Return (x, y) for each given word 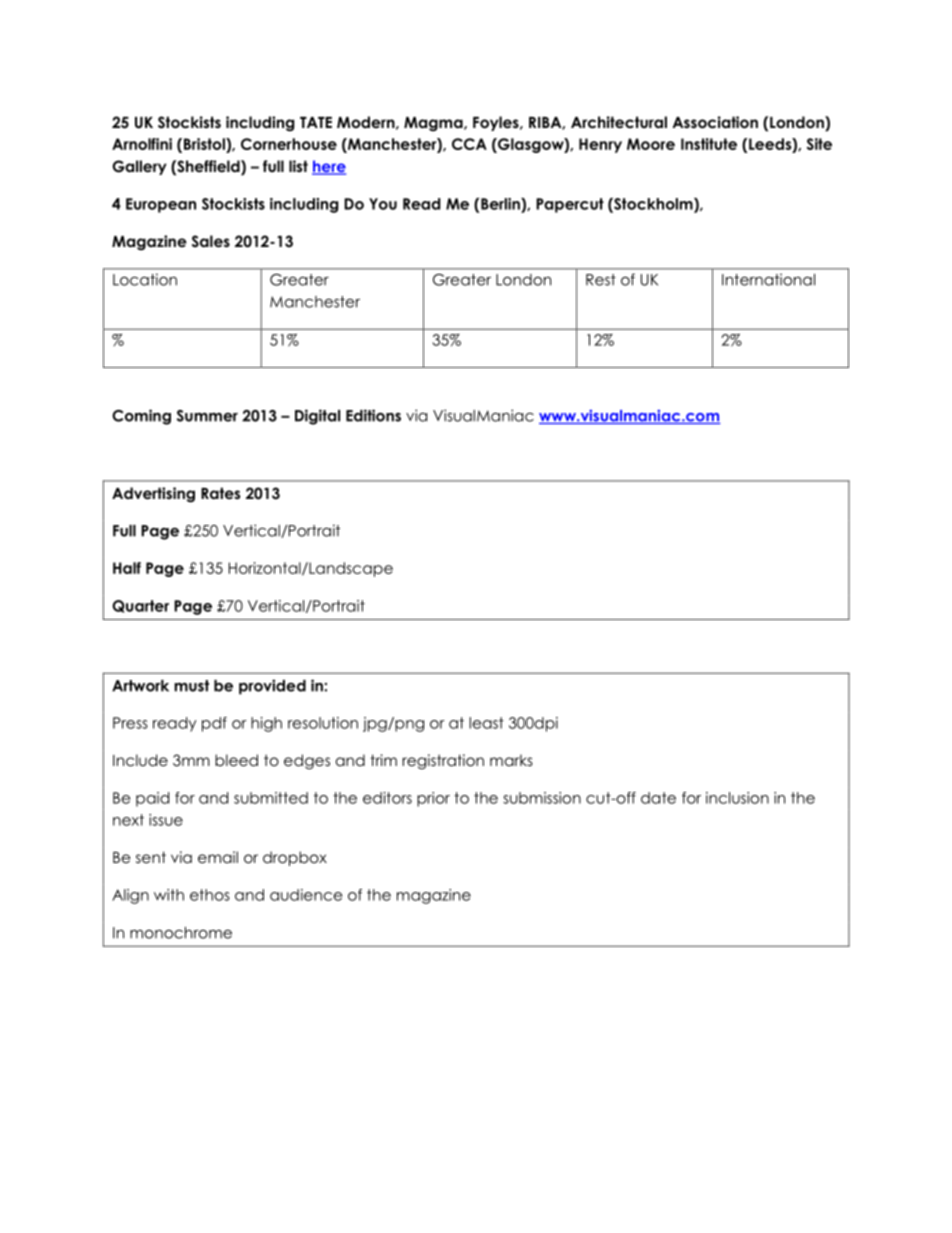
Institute (709, 144)
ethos (210, 895)
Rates (220, 493)
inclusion (737, 798)
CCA (469, 144)
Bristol (205, 145)
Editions (373, 415)
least (486, 723)
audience (306, 895)
